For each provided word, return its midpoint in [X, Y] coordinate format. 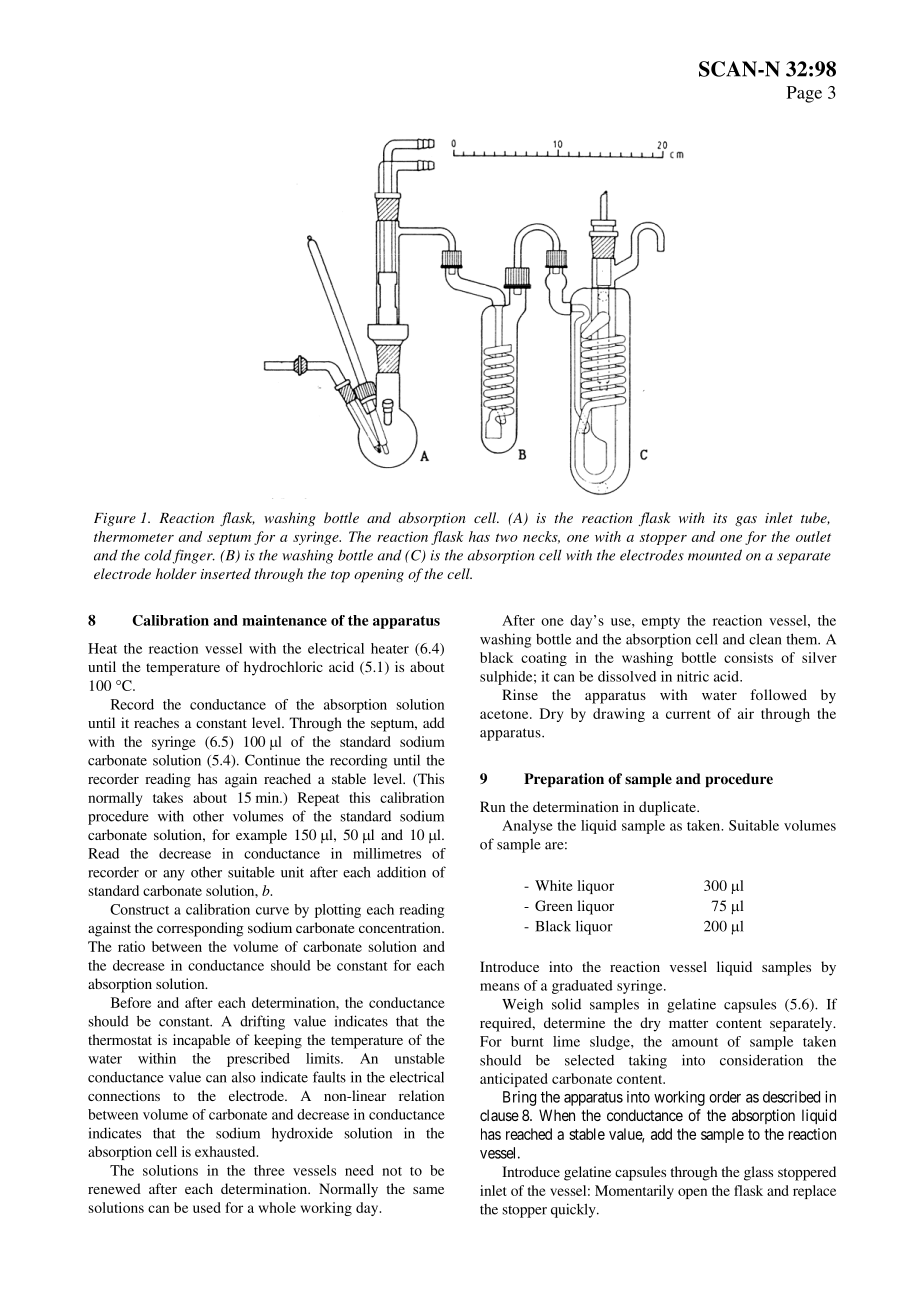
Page [804, 94]
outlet [813, 536]
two [507, 537]
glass [758, 1173]
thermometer [134, 536]
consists [748, 657]
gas [746, 521]
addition [401, 872]
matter [688, 1023]
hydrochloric [283, 668]
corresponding [200, 929]
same [428, 1190]
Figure [115, 519]
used [207, 1207]
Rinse [520, 694]
